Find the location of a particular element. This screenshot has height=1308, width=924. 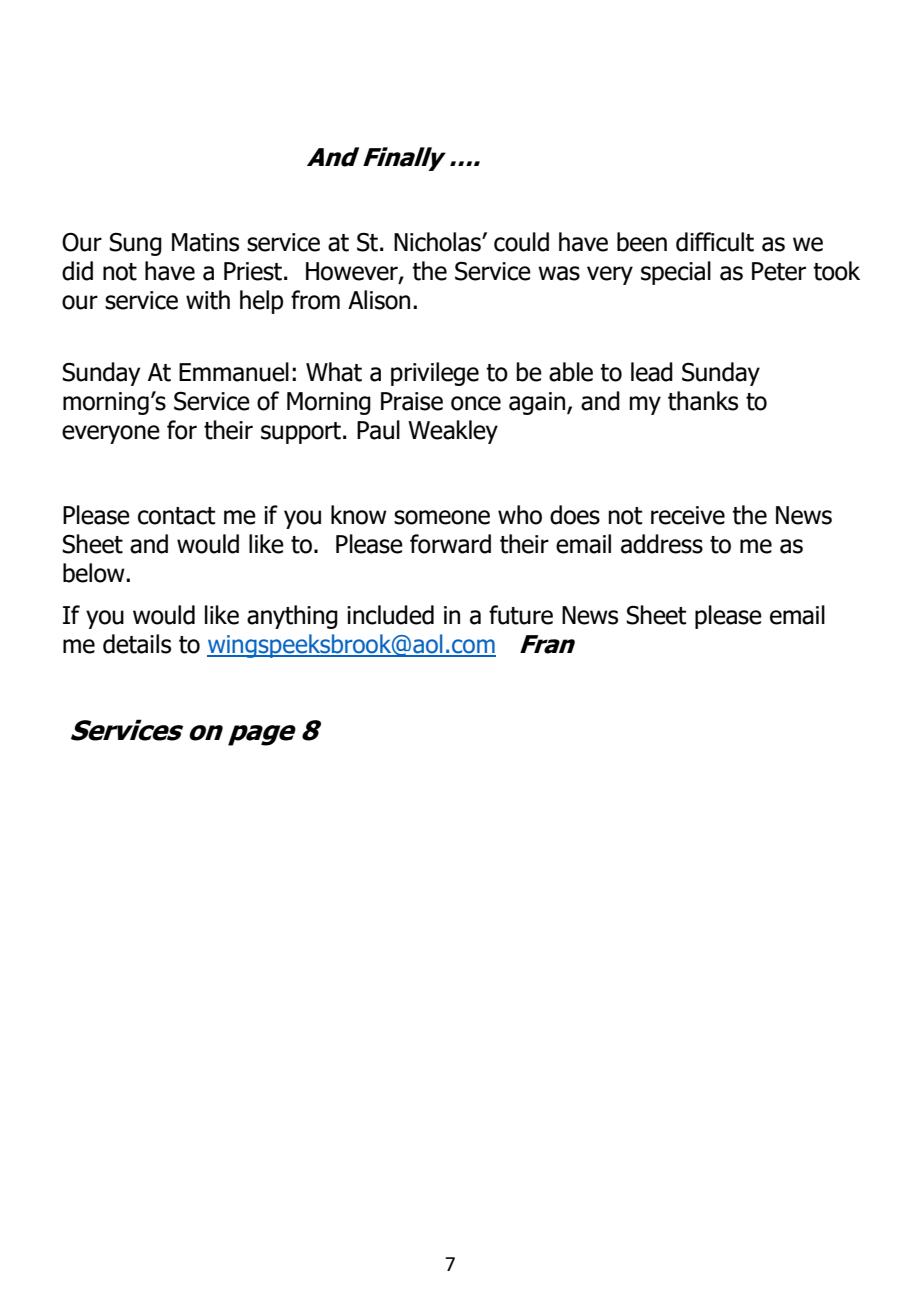

Sung is located at coordinates (135, 244).
